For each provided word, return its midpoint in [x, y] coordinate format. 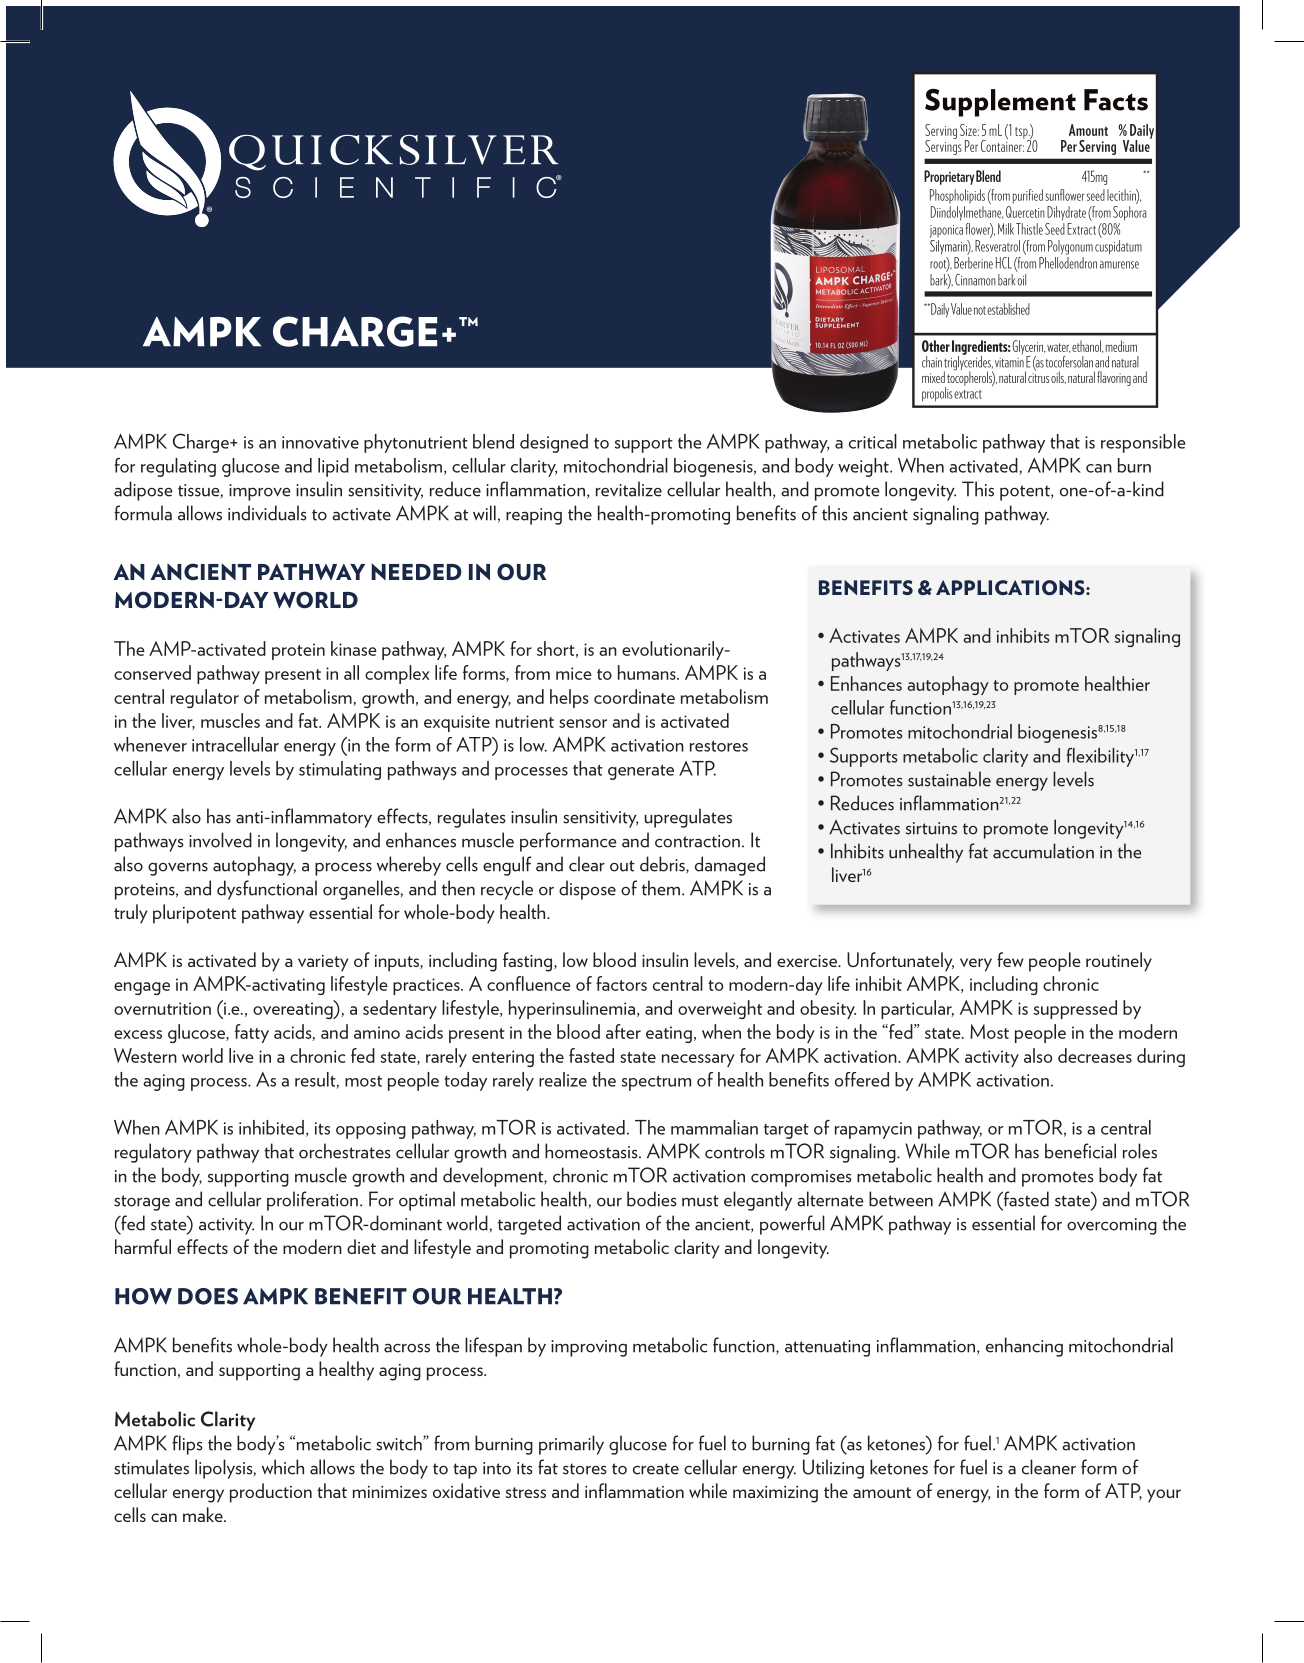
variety [323, 963]
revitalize [629, 489]
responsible [1143, 443]
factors [621, 983]
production [271, 1493]
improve [260, 492]
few [1010, 959]
